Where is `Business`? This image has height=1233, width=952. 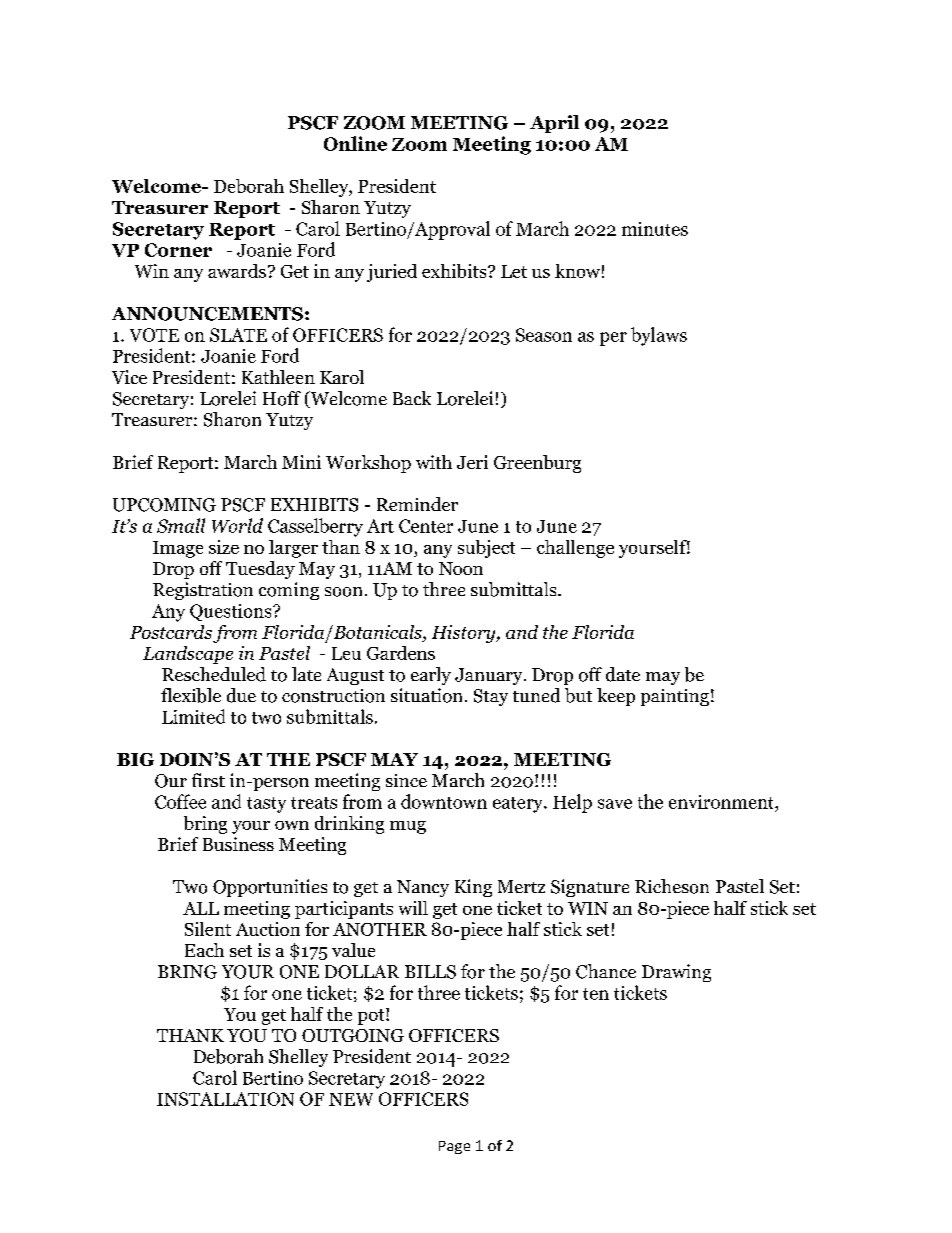 Business is located at coordinates (238, 844).
